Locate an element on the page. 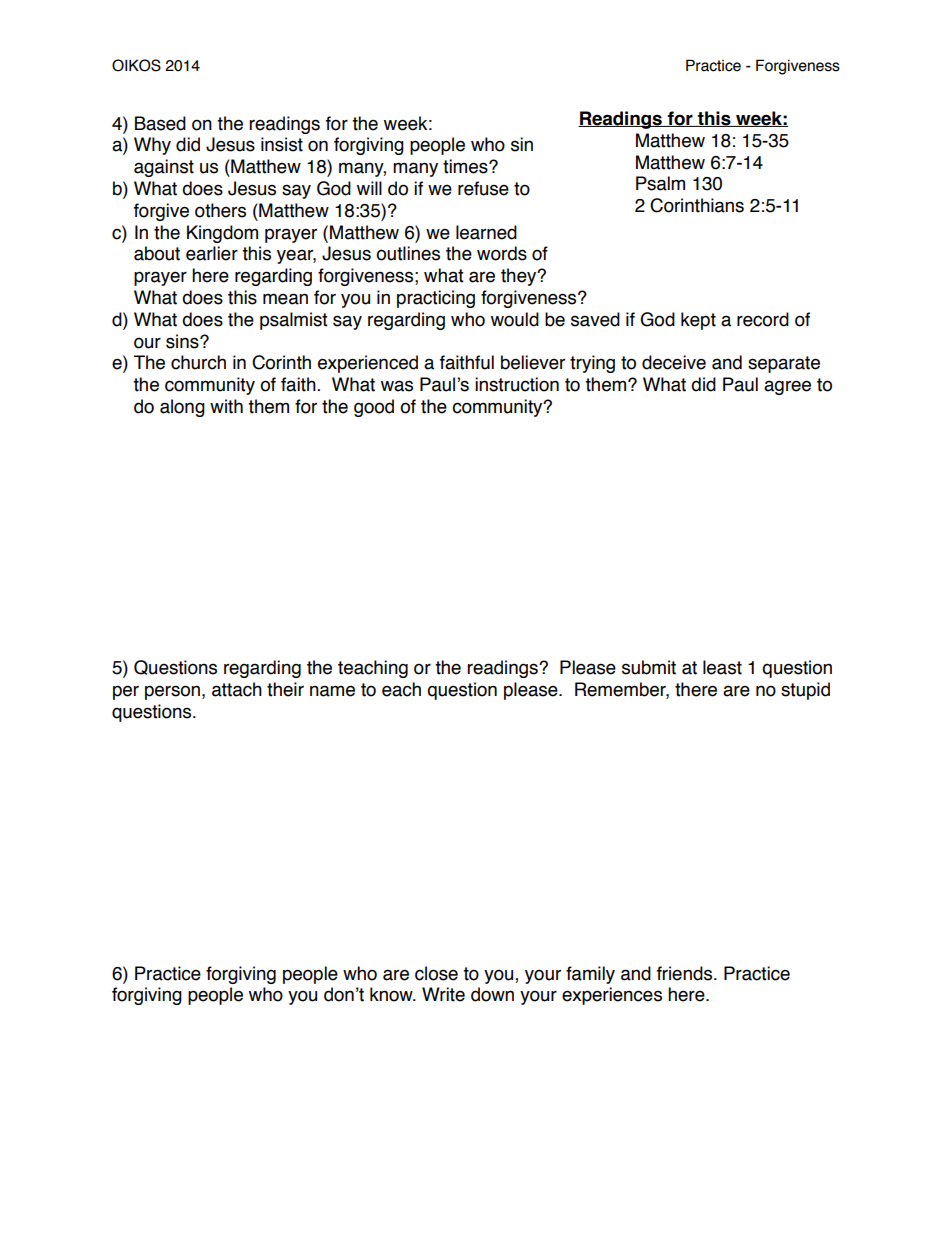 Image resolution: width=952 pixels, height=1233 pixels. stupid is located at coordinates (805, 691).
